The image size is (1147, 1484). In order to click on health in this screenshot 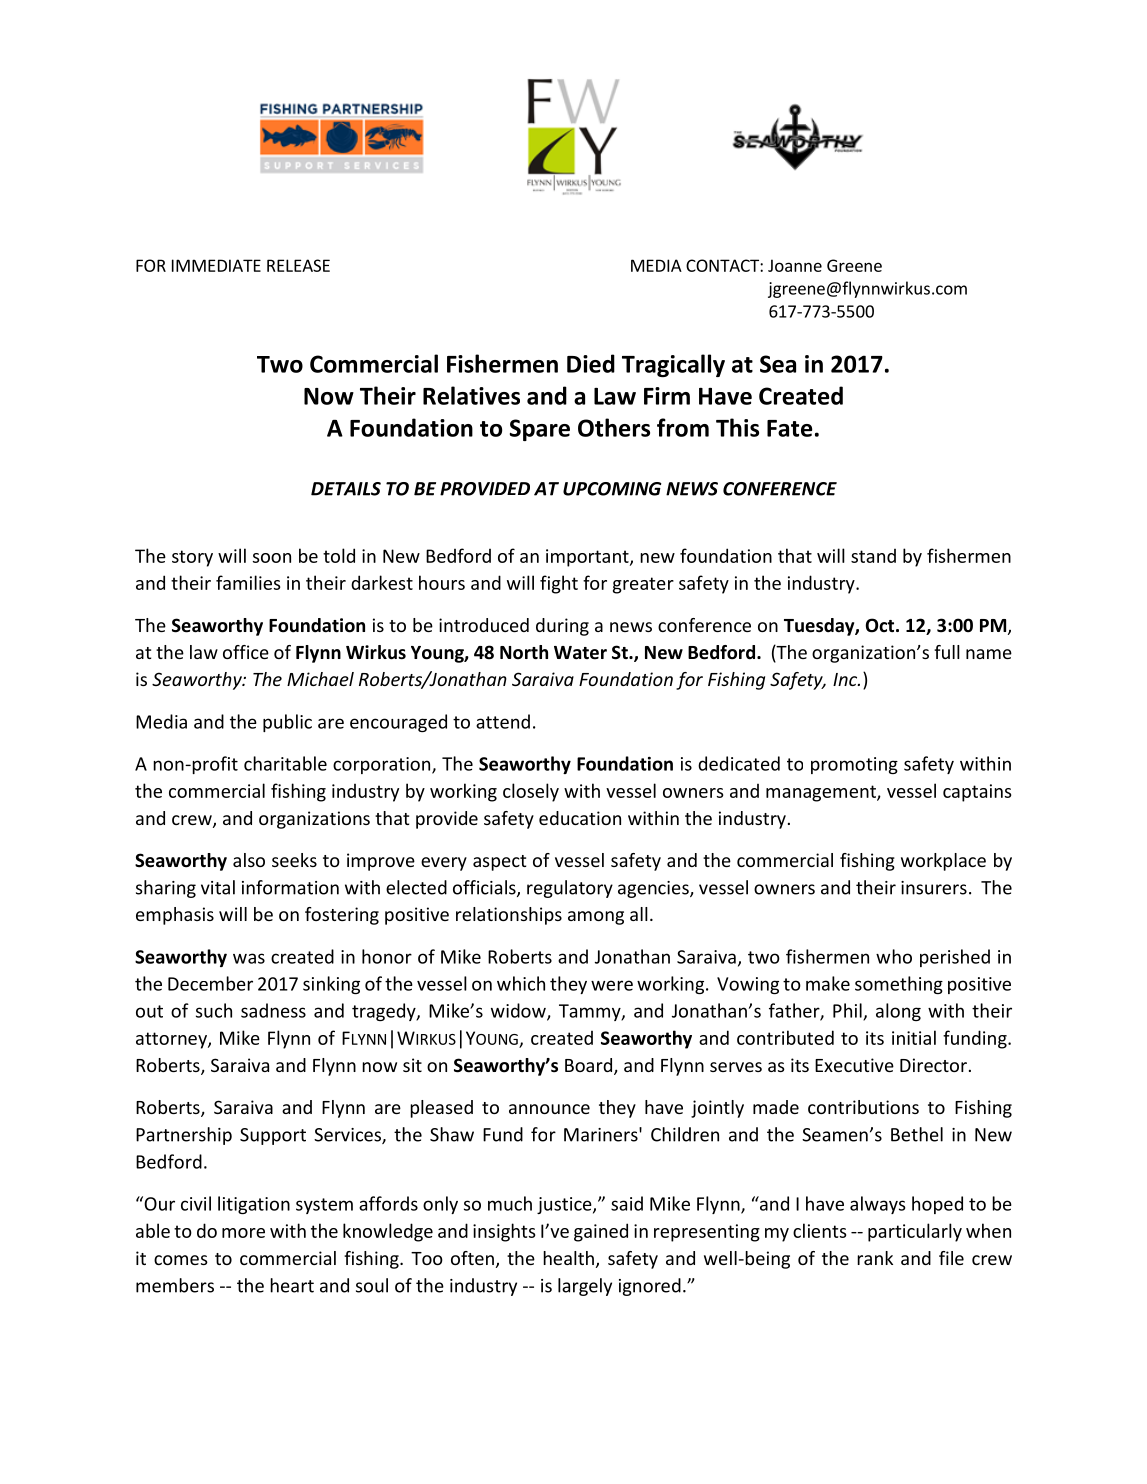, I will do `click(568, 1258)`.
